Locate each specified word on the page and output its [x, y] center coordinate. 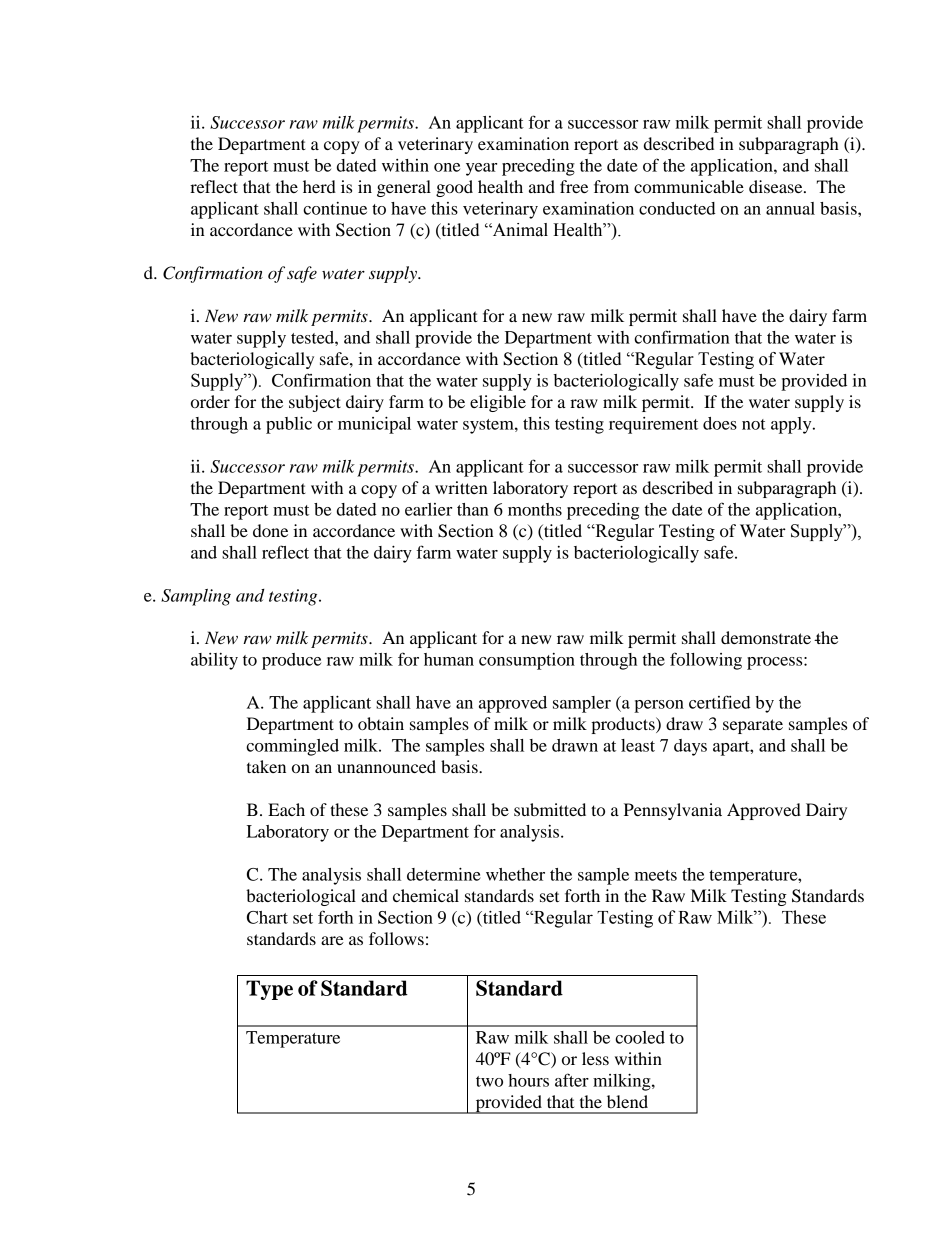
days [690, 747]
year [481, 169]
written [461, 487]
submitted [550, 809]
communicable [689, 186]
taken [266, 766]
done [270, 530]
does [720, 423]
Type [269, 990]
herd [319, 186]
